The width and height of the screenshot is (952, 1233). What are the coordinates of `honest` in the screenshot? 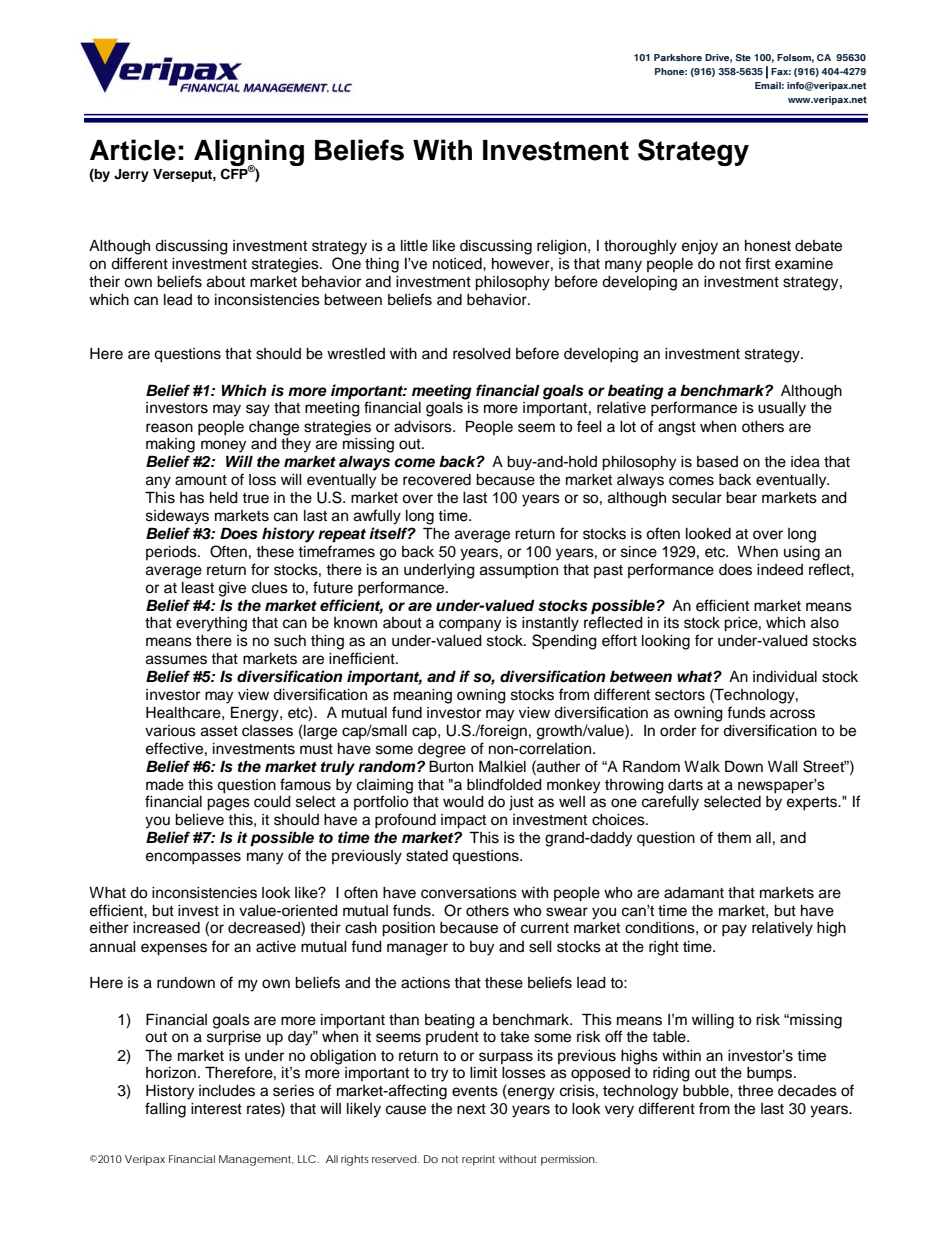 It's located at (768, 246).
